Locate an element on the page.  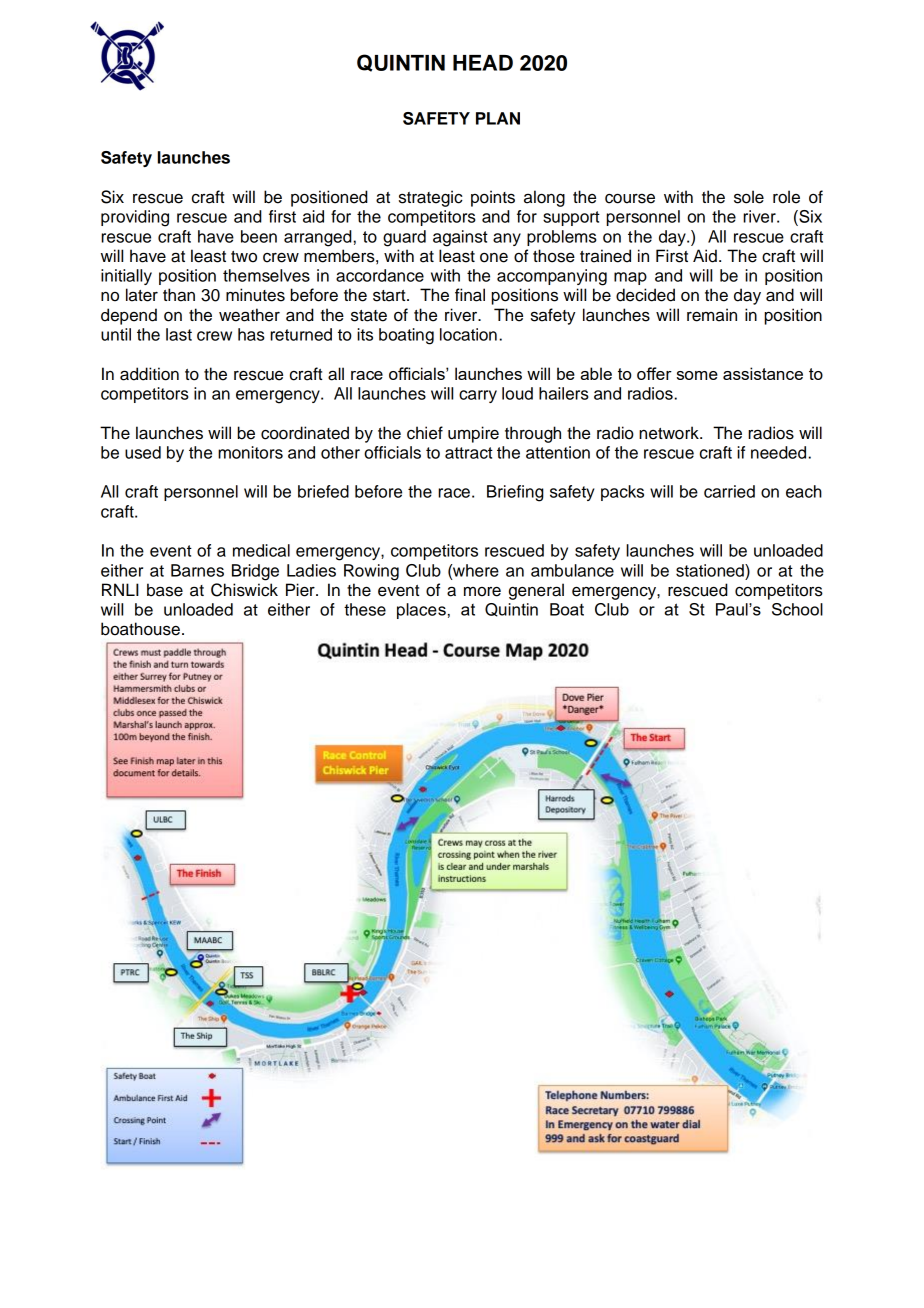
stationed is located at coordinates (711, 570).
